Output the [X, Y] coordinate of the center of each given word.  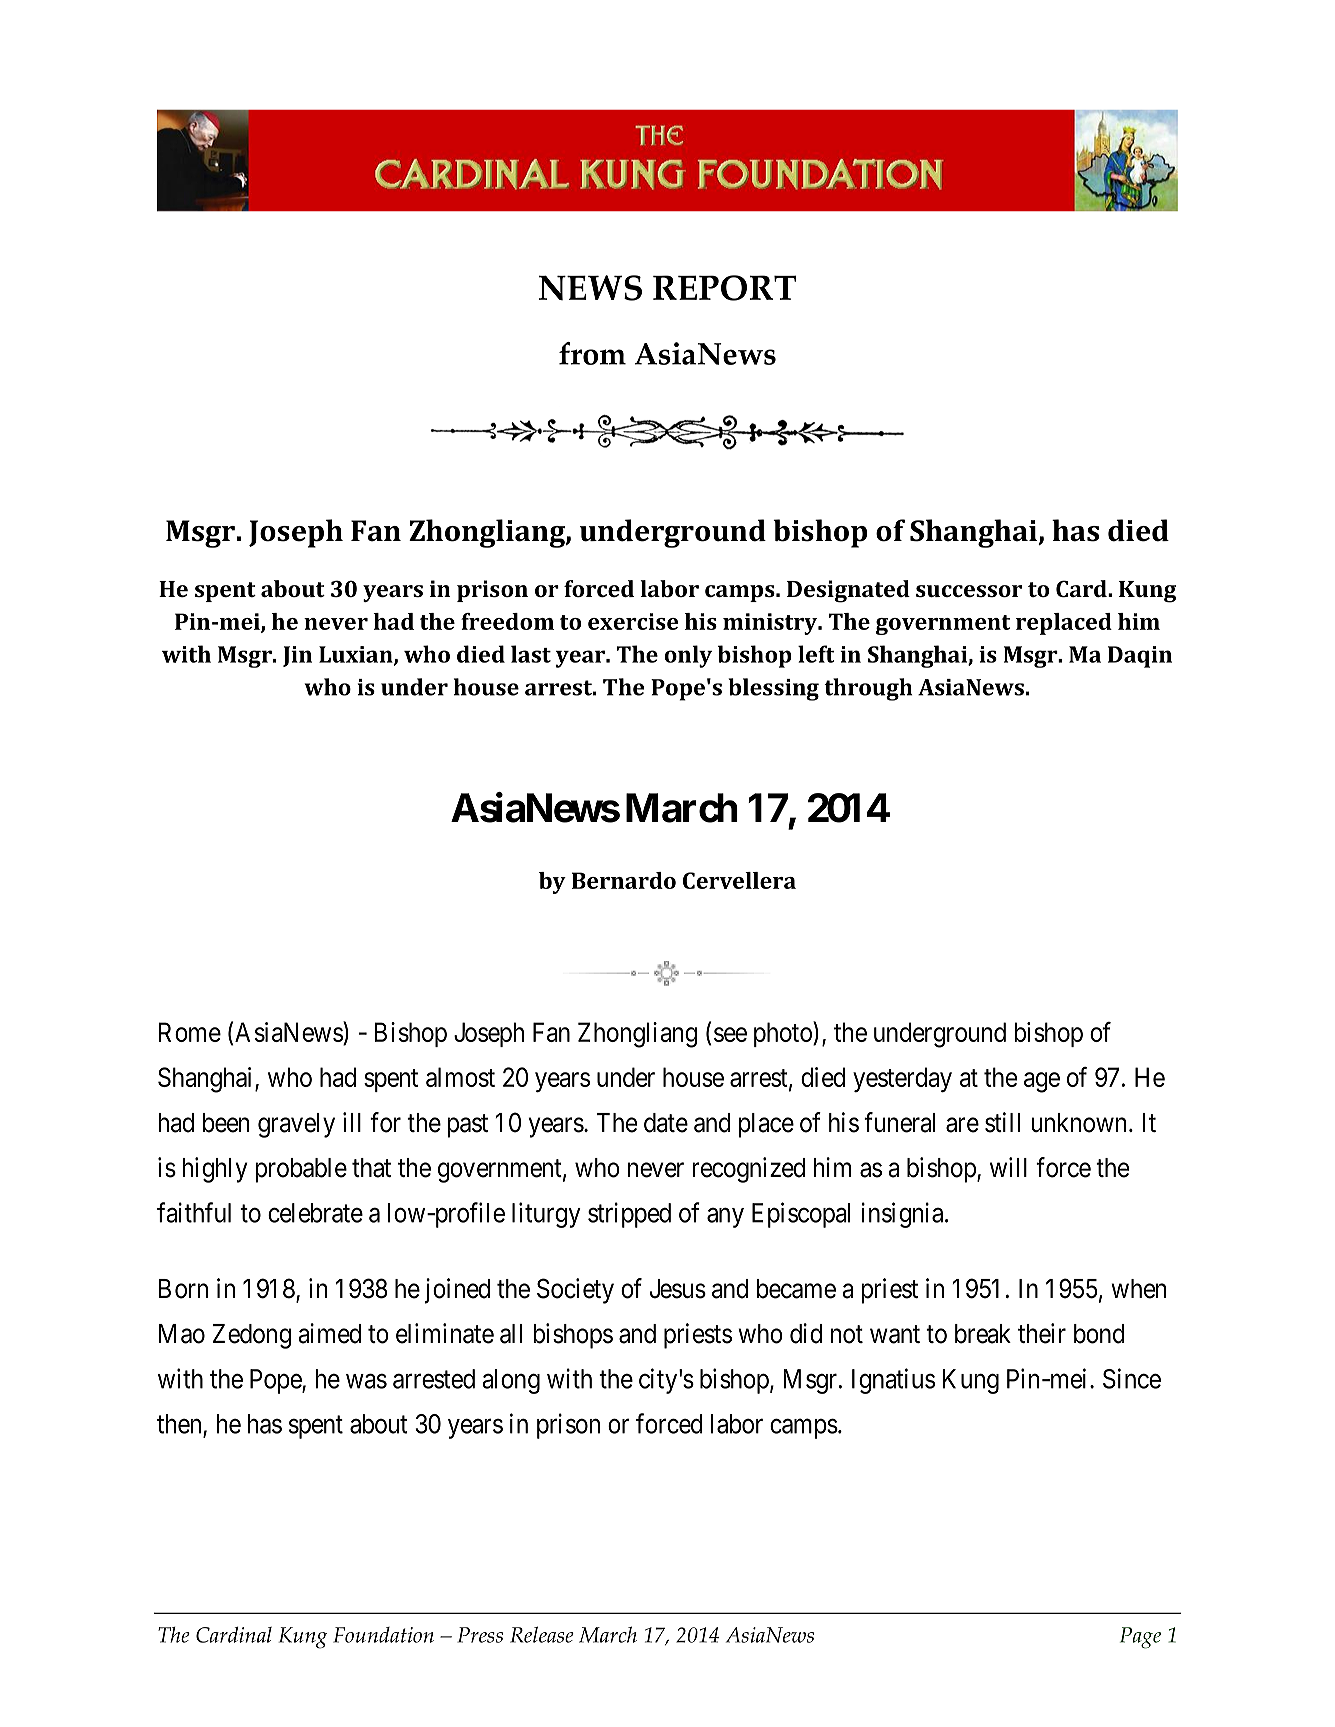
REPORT [725, 288]
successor [969, 591]
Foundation [383, 1635]
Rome [190, 1032]
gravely [296, 1125]
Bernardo [624, 880]
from [592, 353]
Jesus [678, 1289]
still [1002, 1122]
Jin [297, 656]
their [1042, 1333]
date [666, 1123]
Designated [848, 591]
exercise [633, 621]
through [868, 689]
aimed [330, 1333]
